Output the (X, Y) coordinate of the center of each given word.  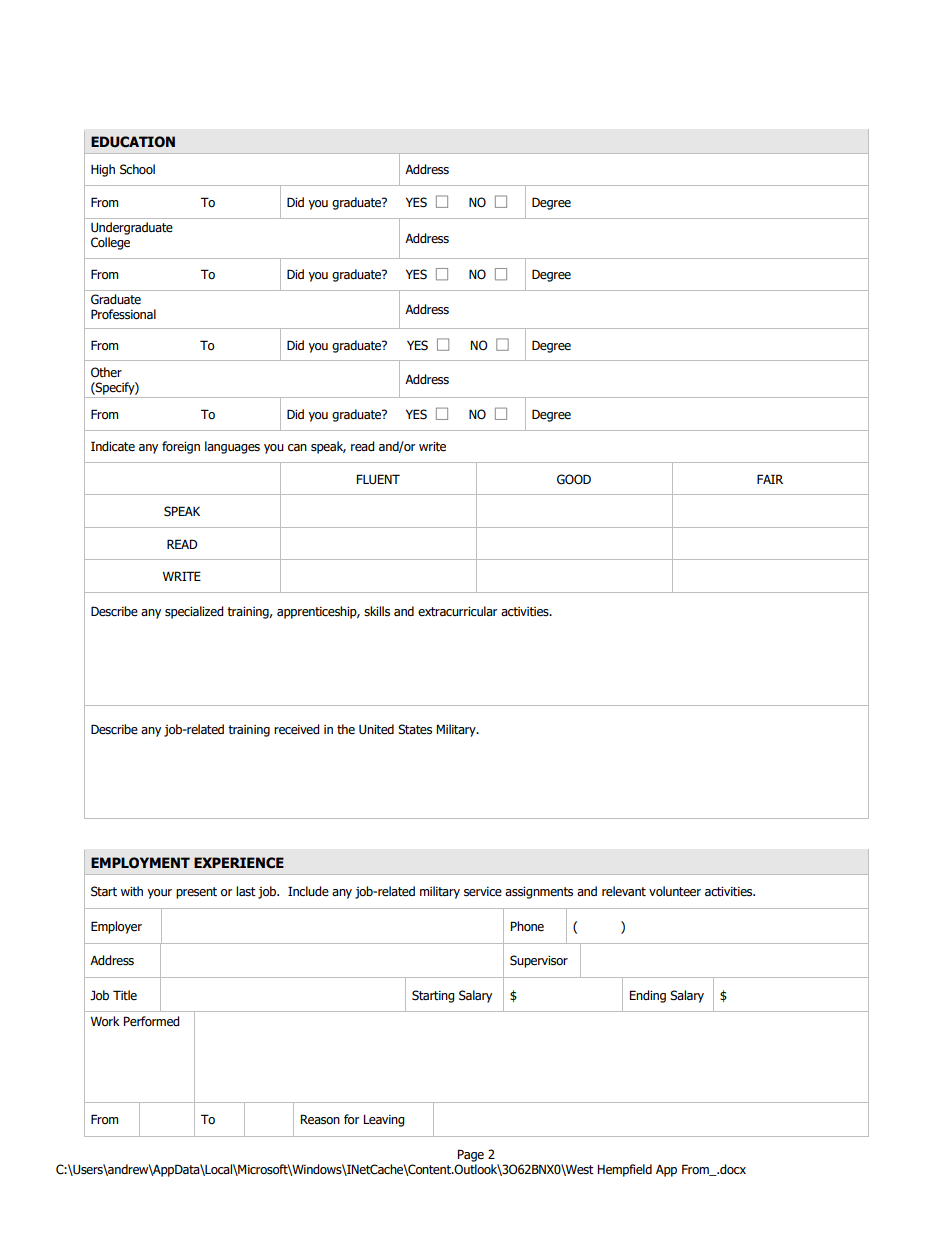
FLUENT (378, 479)
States (415, 729)
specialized (194, 612)
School (137, 169)
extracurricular (457, 611)
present (196, 893)
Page (470, 1155)
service (483, 892)
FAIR (770, 479)
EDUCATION (133, 142)
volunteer (675, 891)
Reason (320, 1119)
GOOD (574, 479)
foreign (181, 447)
